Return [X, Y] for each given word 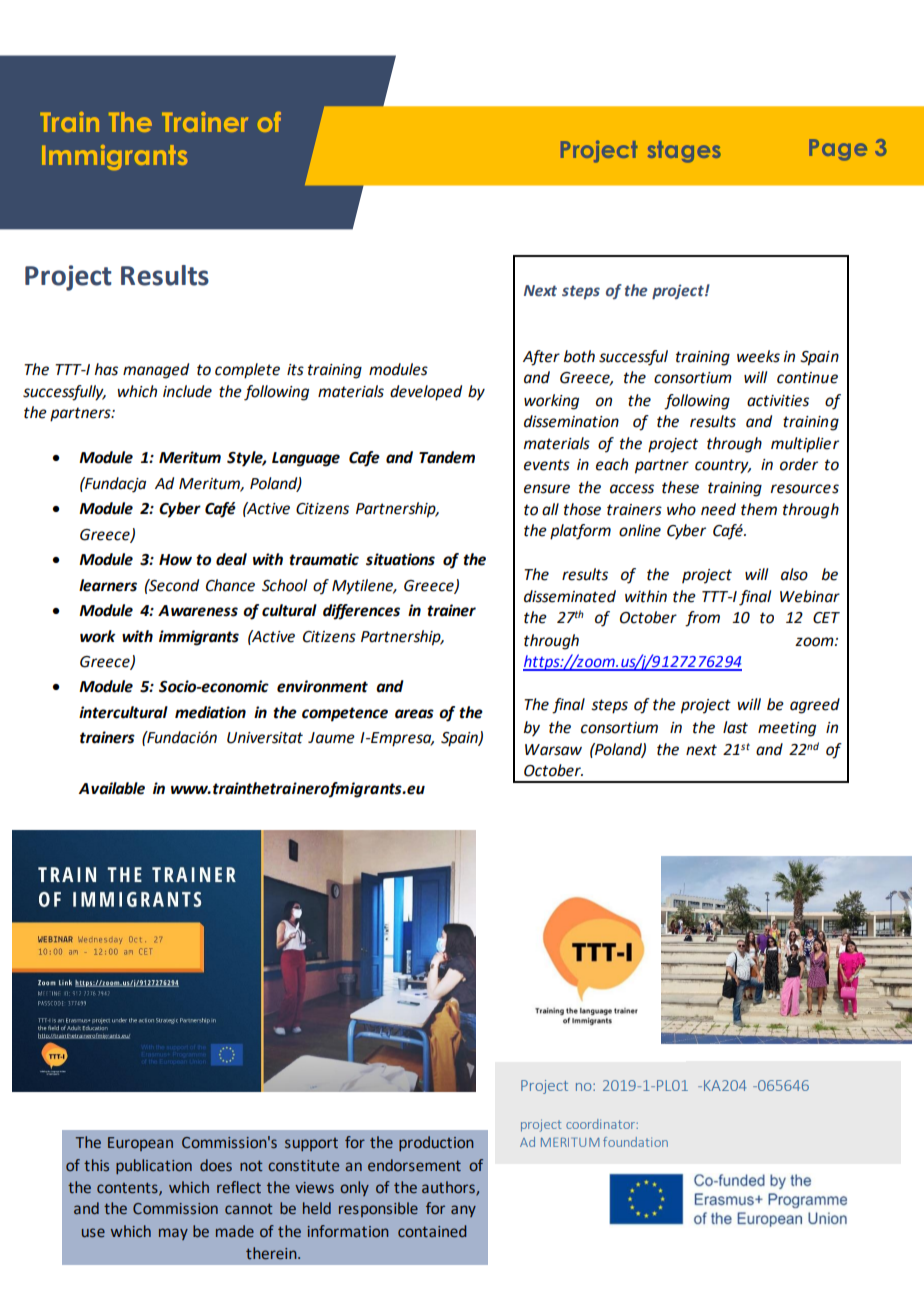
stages [684, 152]
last [735, 727]
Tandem [447, 457]
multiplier [805, 445]
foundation [635, 1142]
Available [112, 788]
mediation [210, 712]
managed [156, 371]
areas [414, 714]
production [436, 1143]
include [187, 391]
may [173, 1234]
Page [838, 150]
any [463, 1211]
